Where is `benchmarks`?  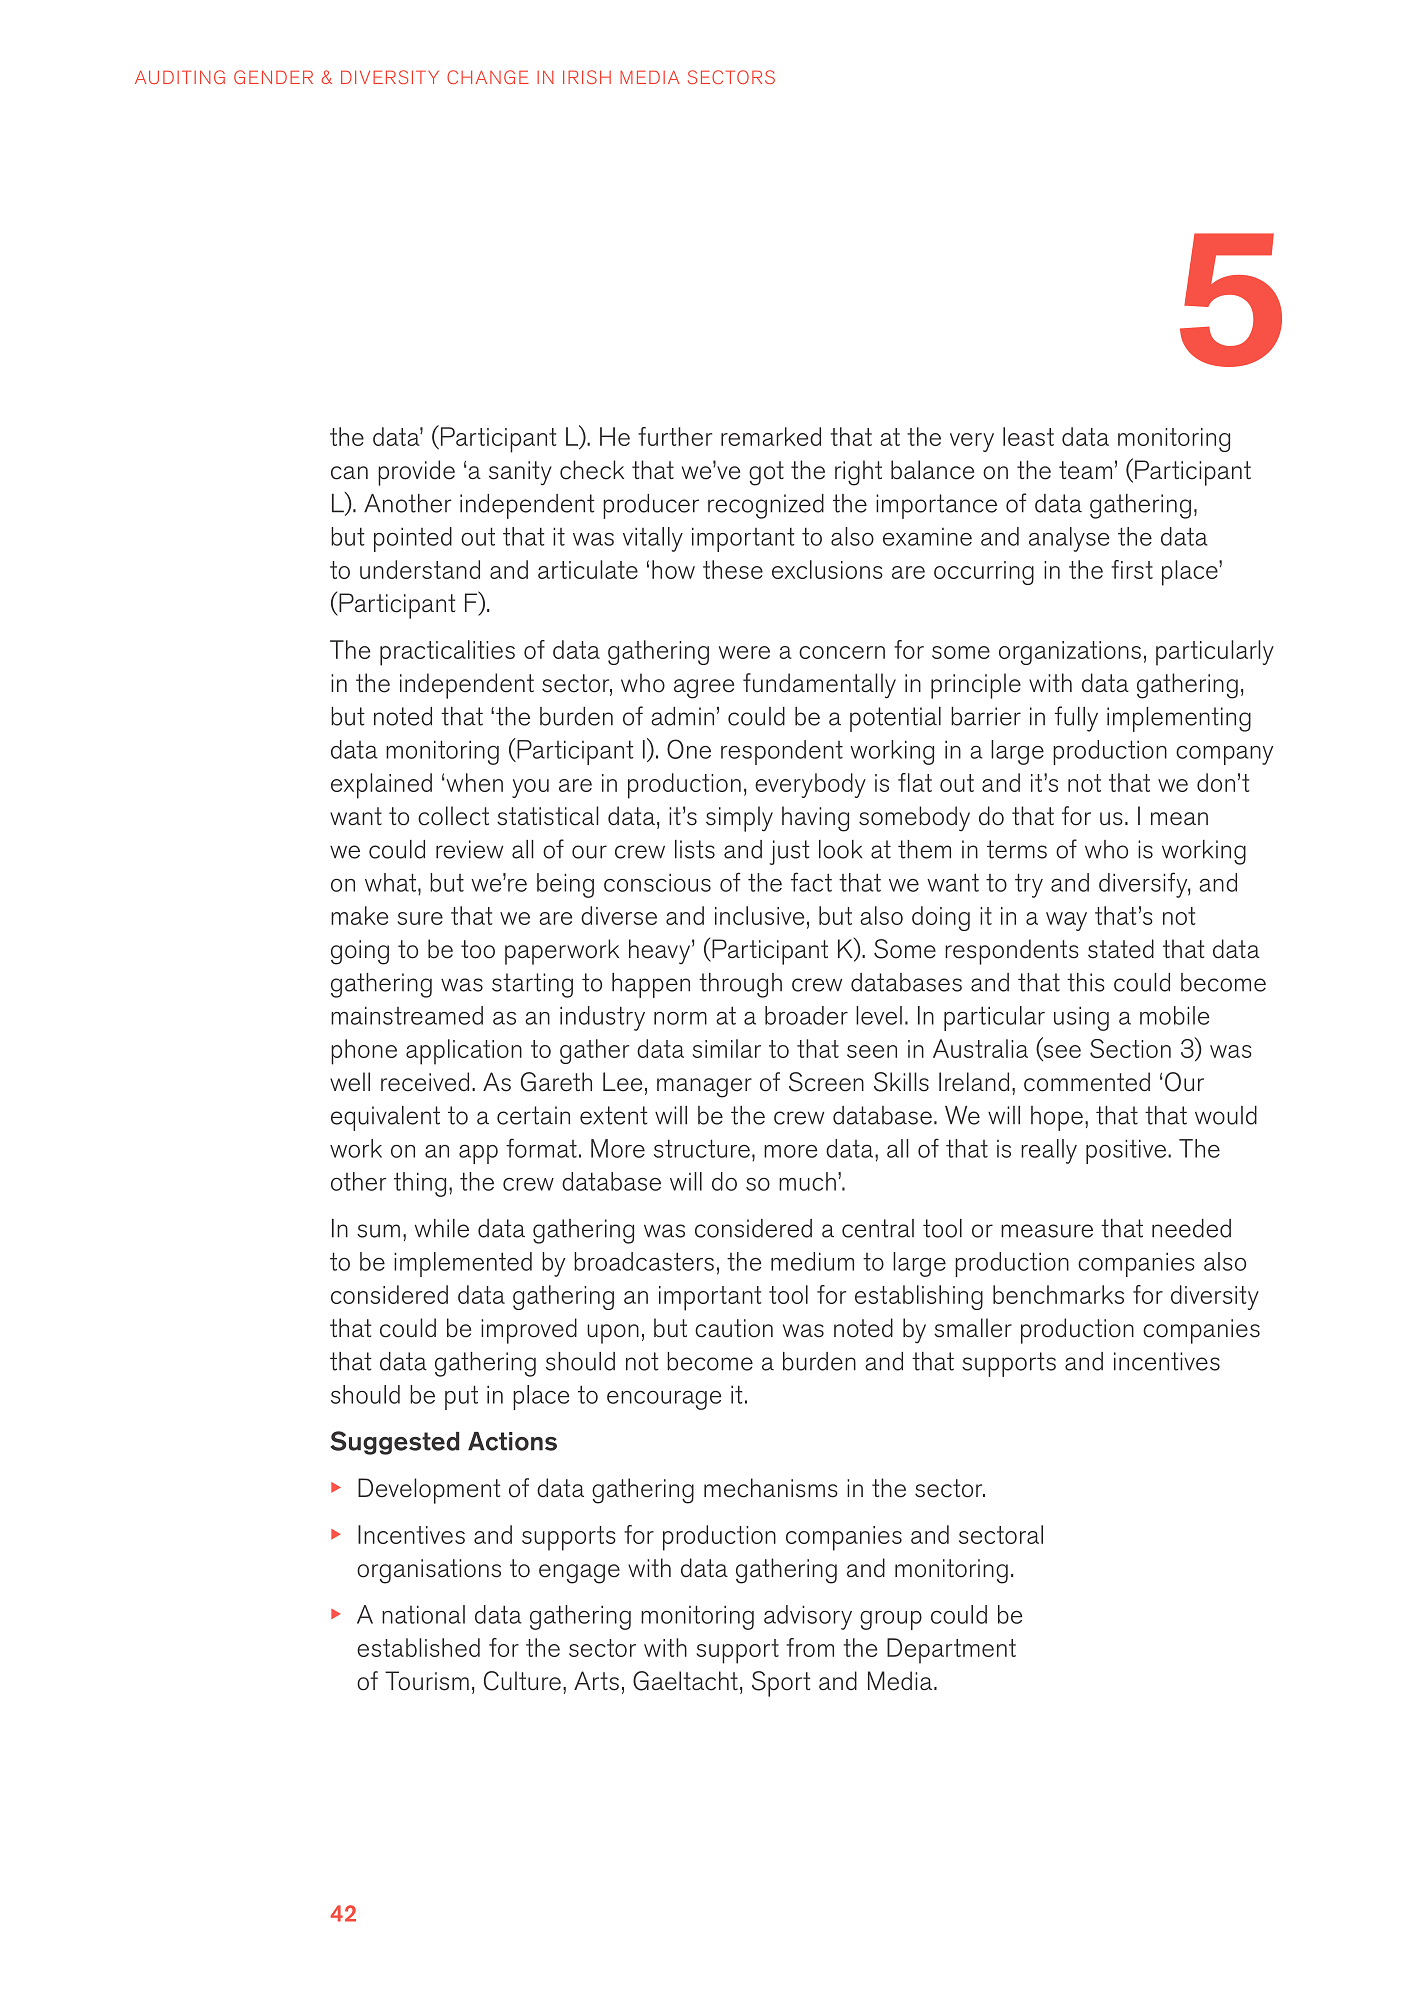 benchmarks is located at coordinates (1058, 1294).
